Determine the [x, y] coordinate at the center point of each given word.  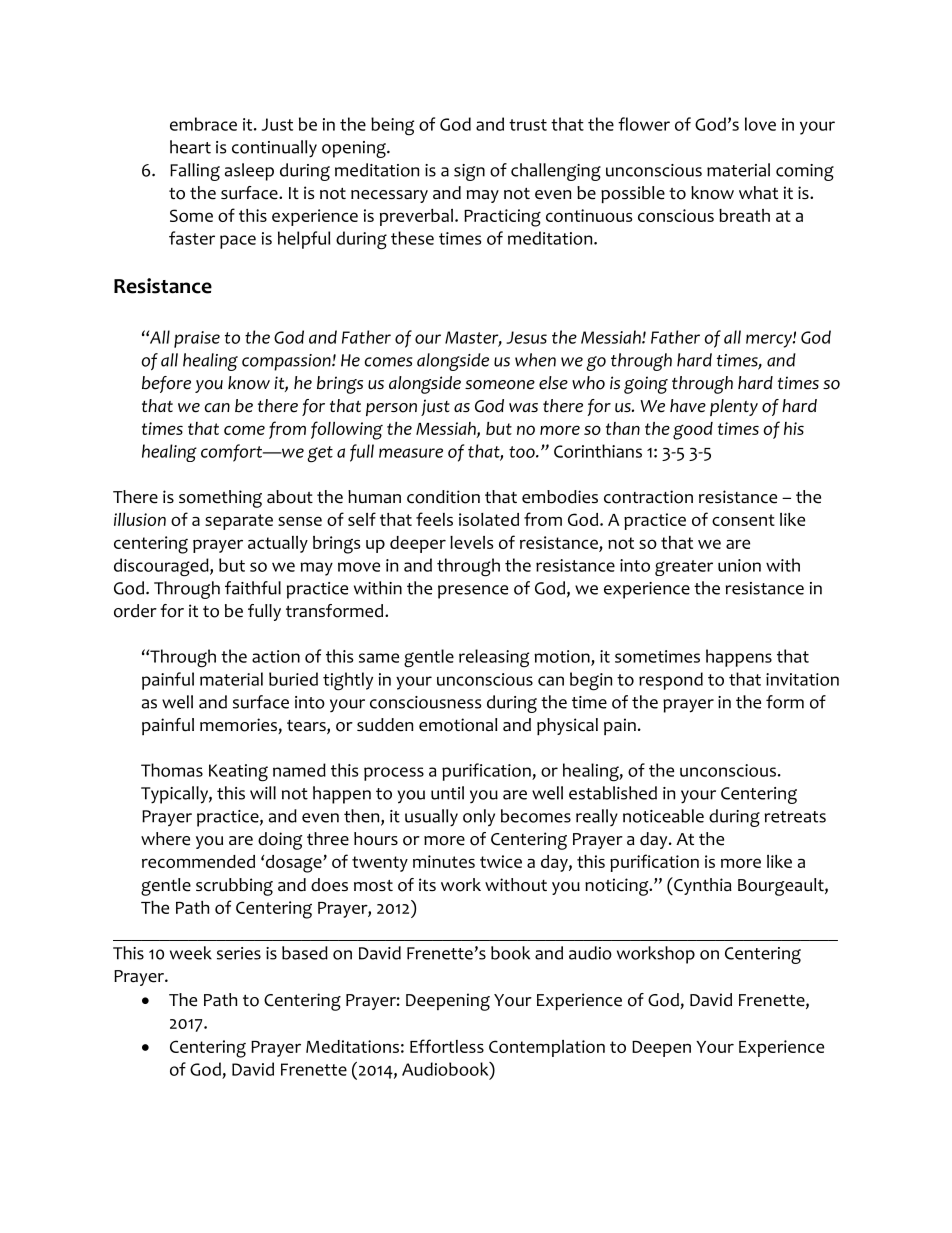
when [535, 360]
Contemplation [547, 1048]
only [479, 818]
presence [473, 592]
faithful [253, 588]
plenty [734, 407]
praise [197, 339]
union [739, 565]
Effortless [447, 1046]
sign [469, 172]
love [760, 124]
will [263, 793]
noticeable [663, 816]
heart [190, 147]
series [239, 953]
